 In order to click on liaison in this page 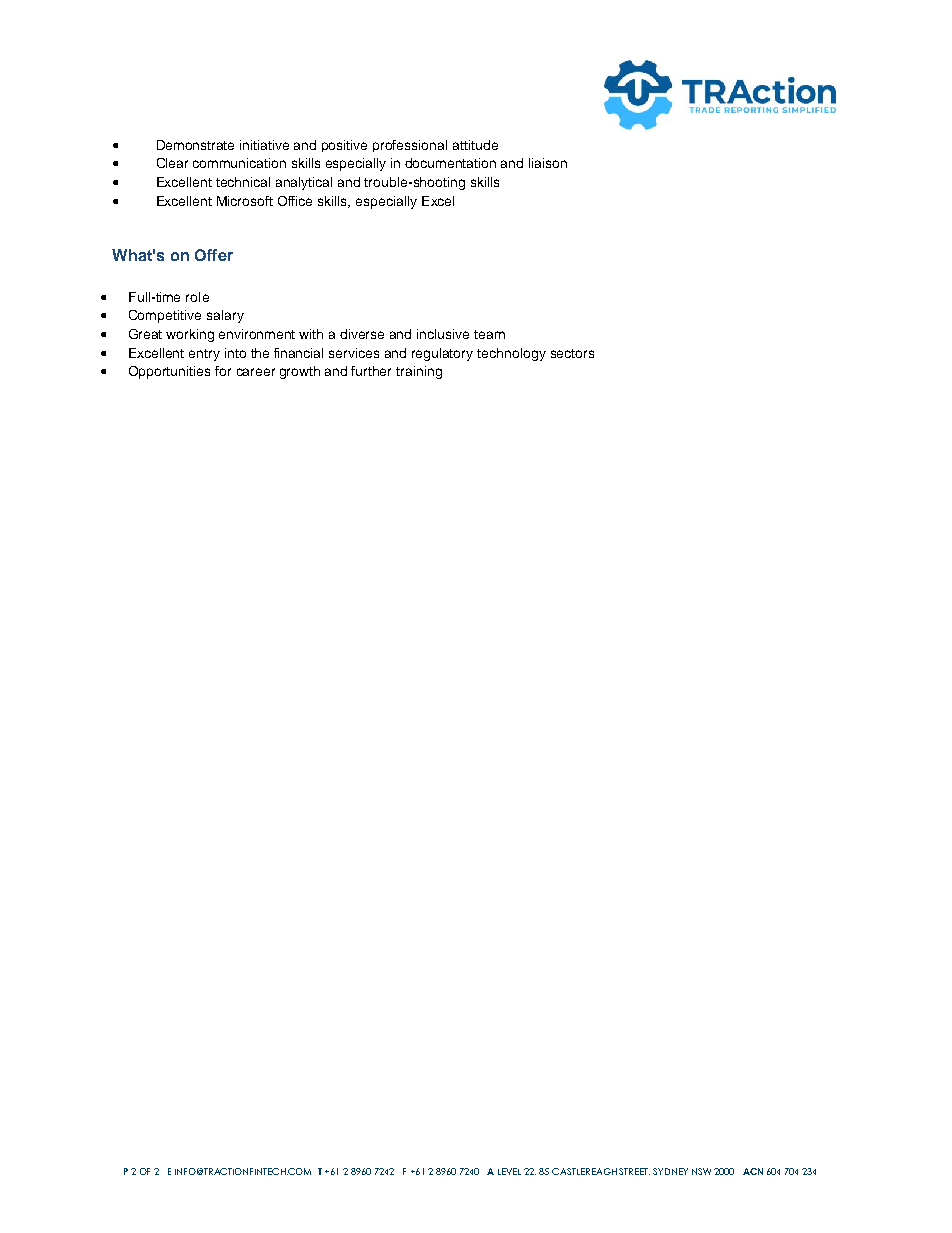, I will do `click(548, 163)`.
